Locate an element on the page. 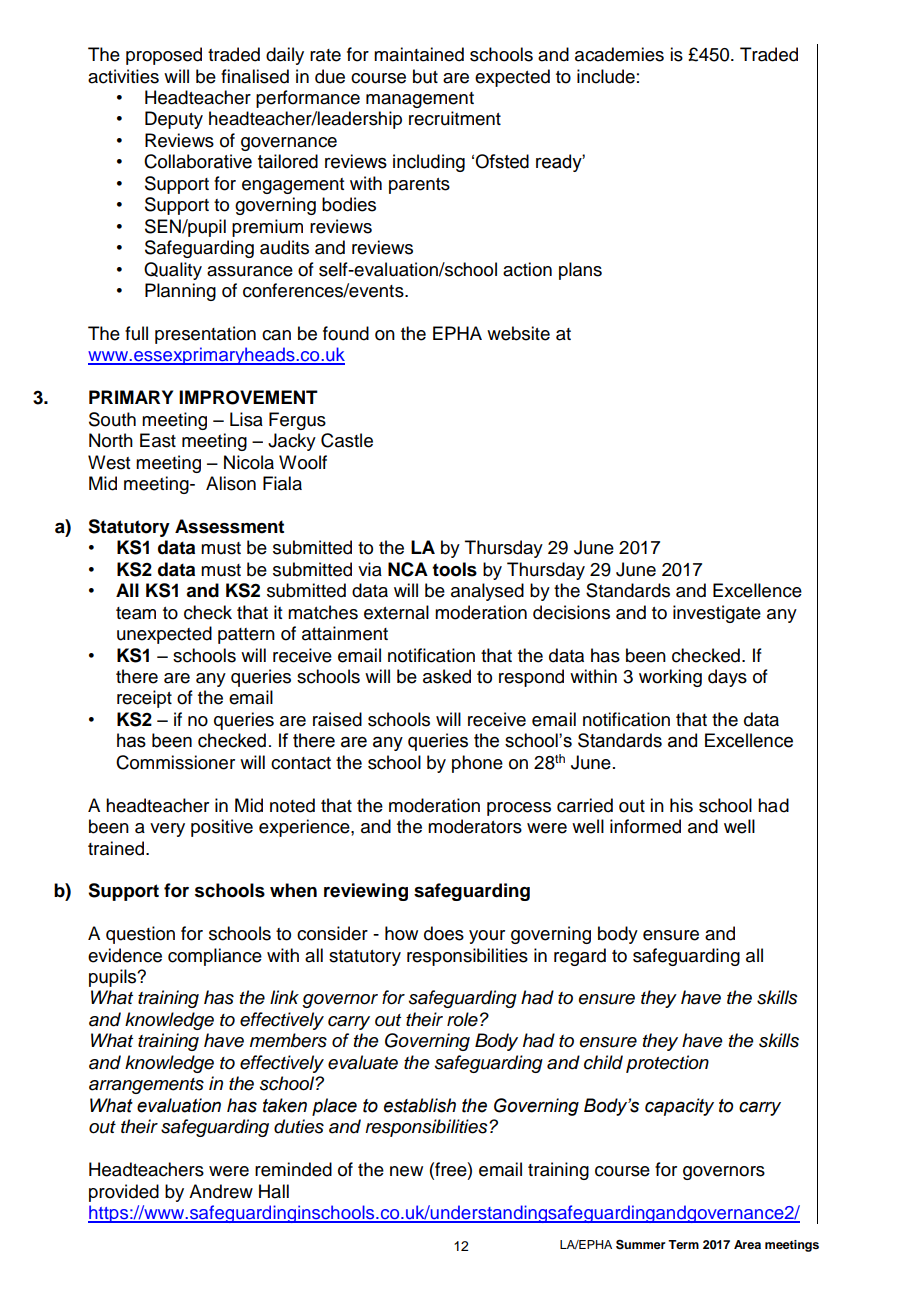 This document has width=924, height=1308. management is located at coordinates (420, 100).
